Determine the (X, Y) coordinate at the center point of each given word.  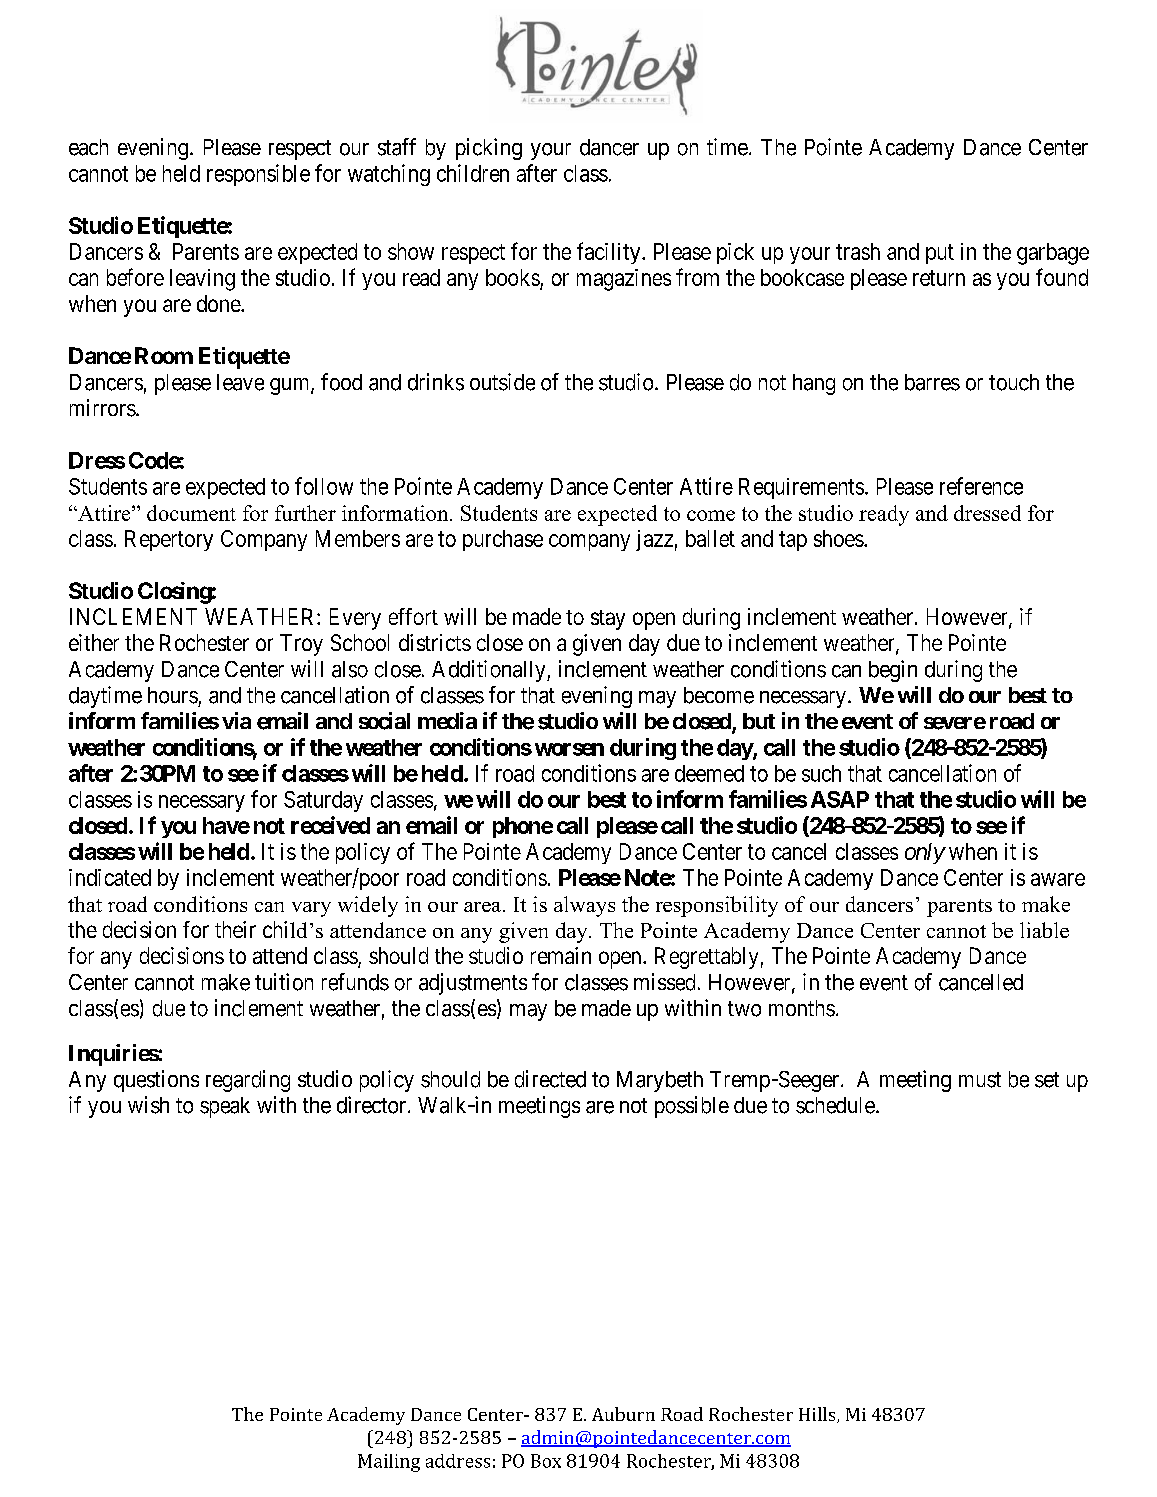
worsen (569, 749)
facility (610, 253)
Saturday (323, 801)
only (925, 853)
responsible (258, 175)
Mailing (389, 1463)
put (940, 254)
